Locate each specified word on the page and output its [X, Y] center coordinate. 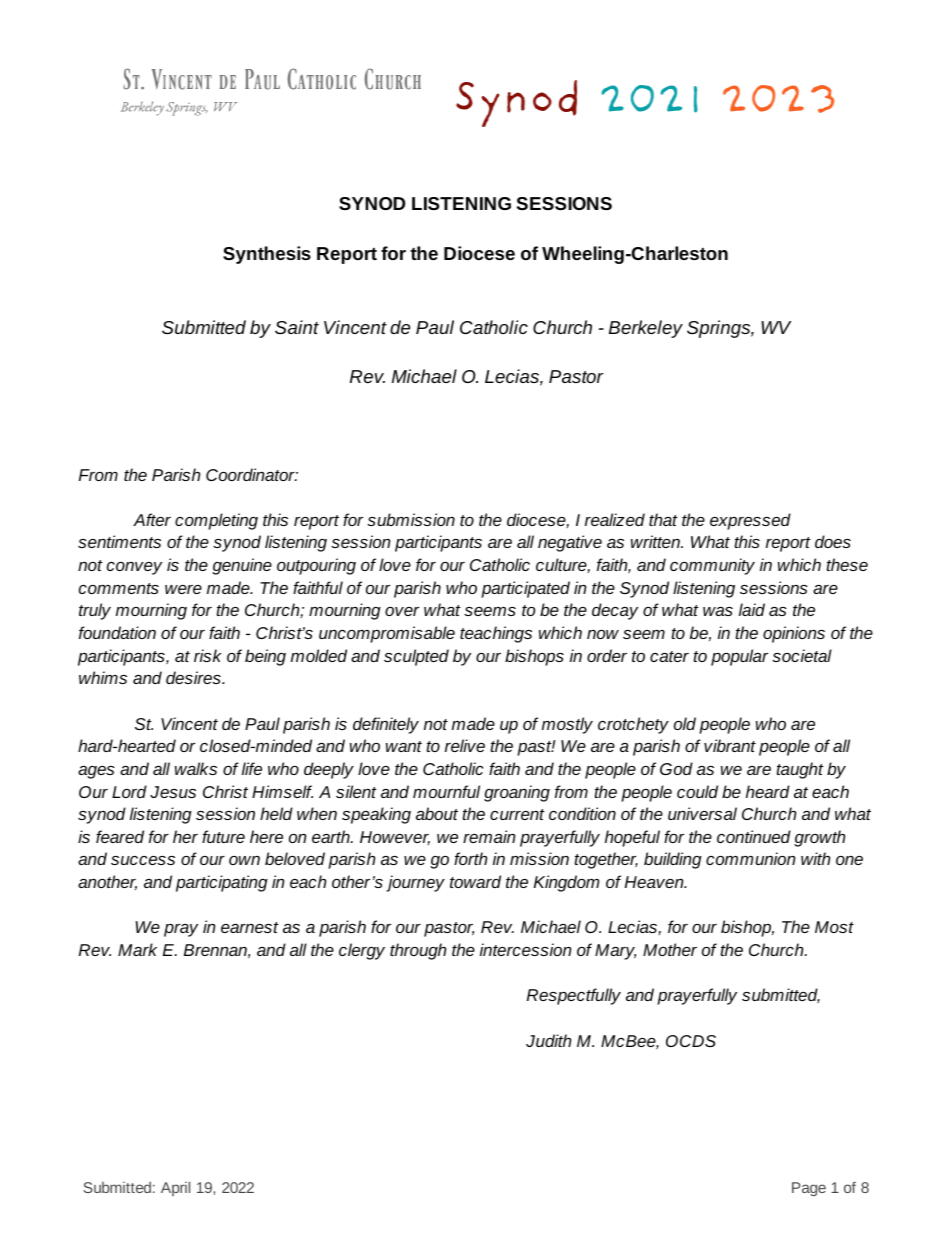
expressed [750, 521]
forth [470, 858]
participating [222, 883]
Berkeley [646, 329]
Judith [548, 1040]
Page [809, 1189]
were [183, 589]
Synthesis [267, 255]
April [175, 1188]
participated [525, 589]
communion [751, 858]
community [712, 566]
